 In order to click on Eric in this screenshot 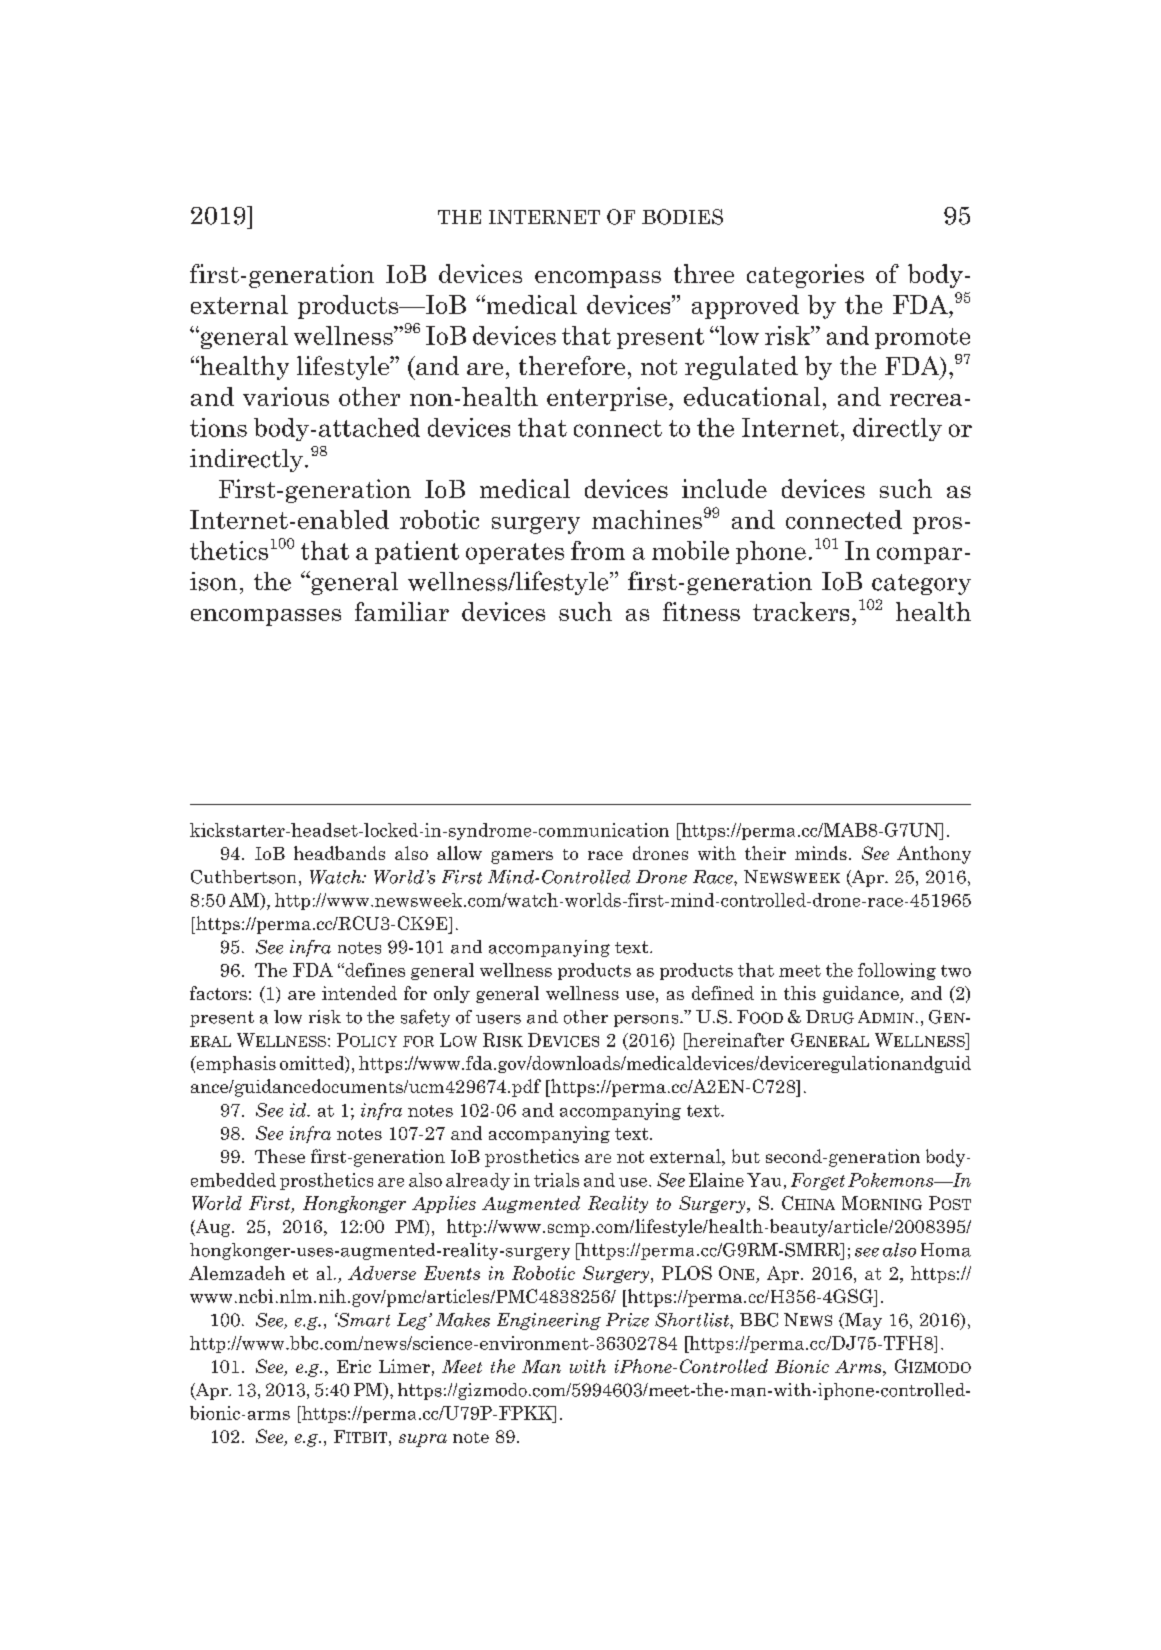, I will do `click(354, 1366)`.
